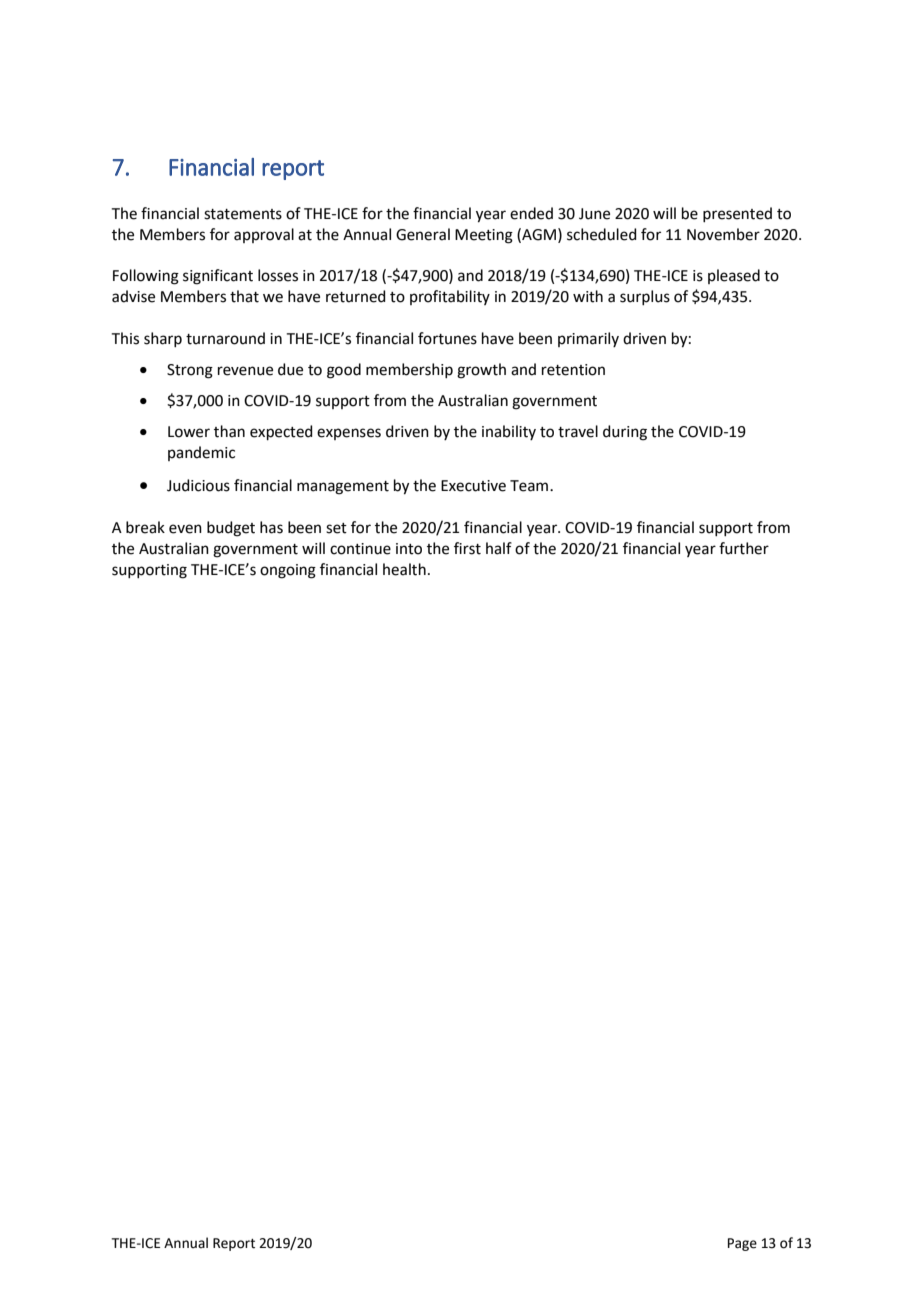 This screenshot has width=924, height=1307. Describe the element at coordinates (218, 277) in the screenshot. I see `significant` at that location.
